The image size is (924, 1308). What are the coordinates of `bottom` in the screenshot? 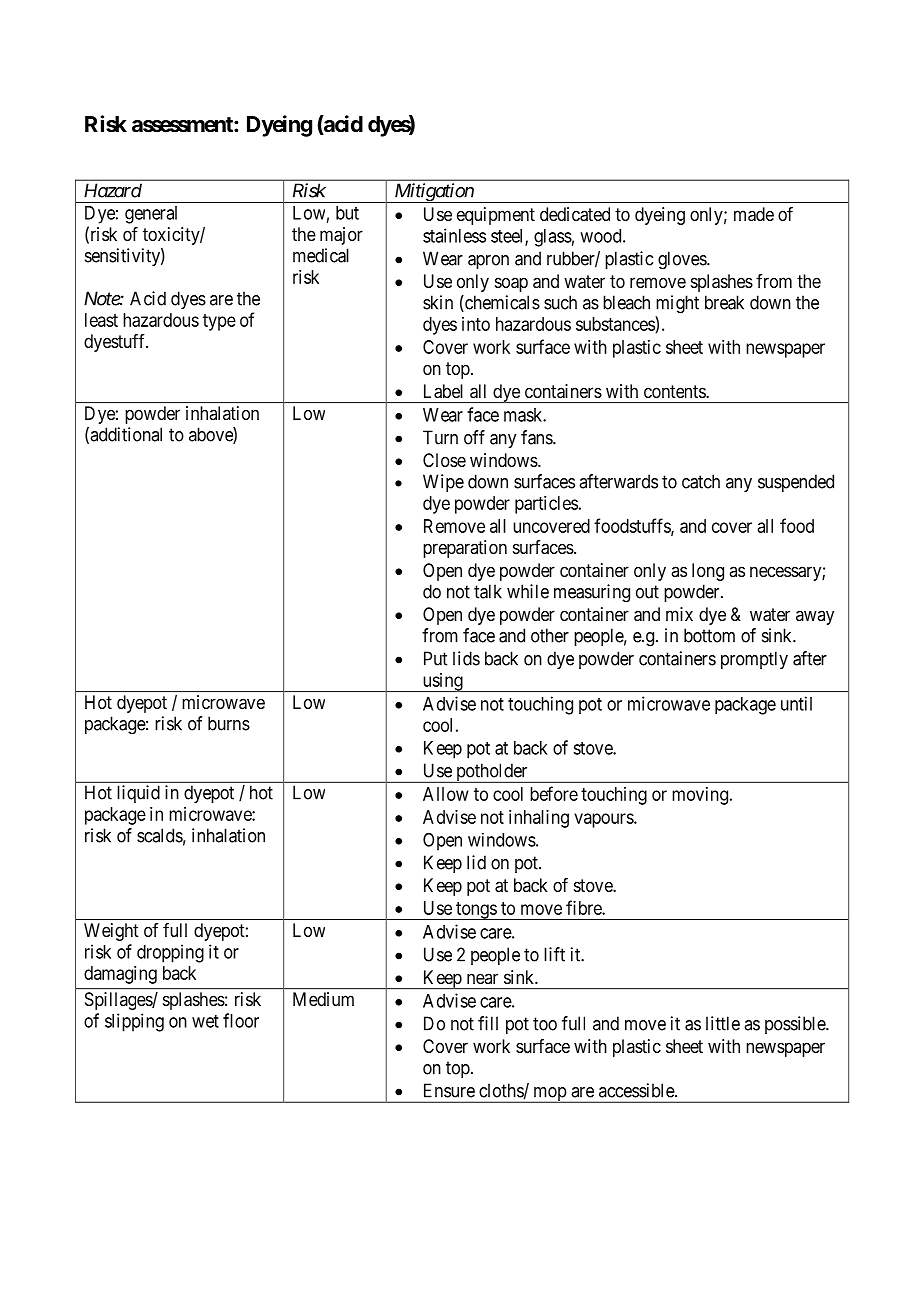 It's located at (709, 635).
